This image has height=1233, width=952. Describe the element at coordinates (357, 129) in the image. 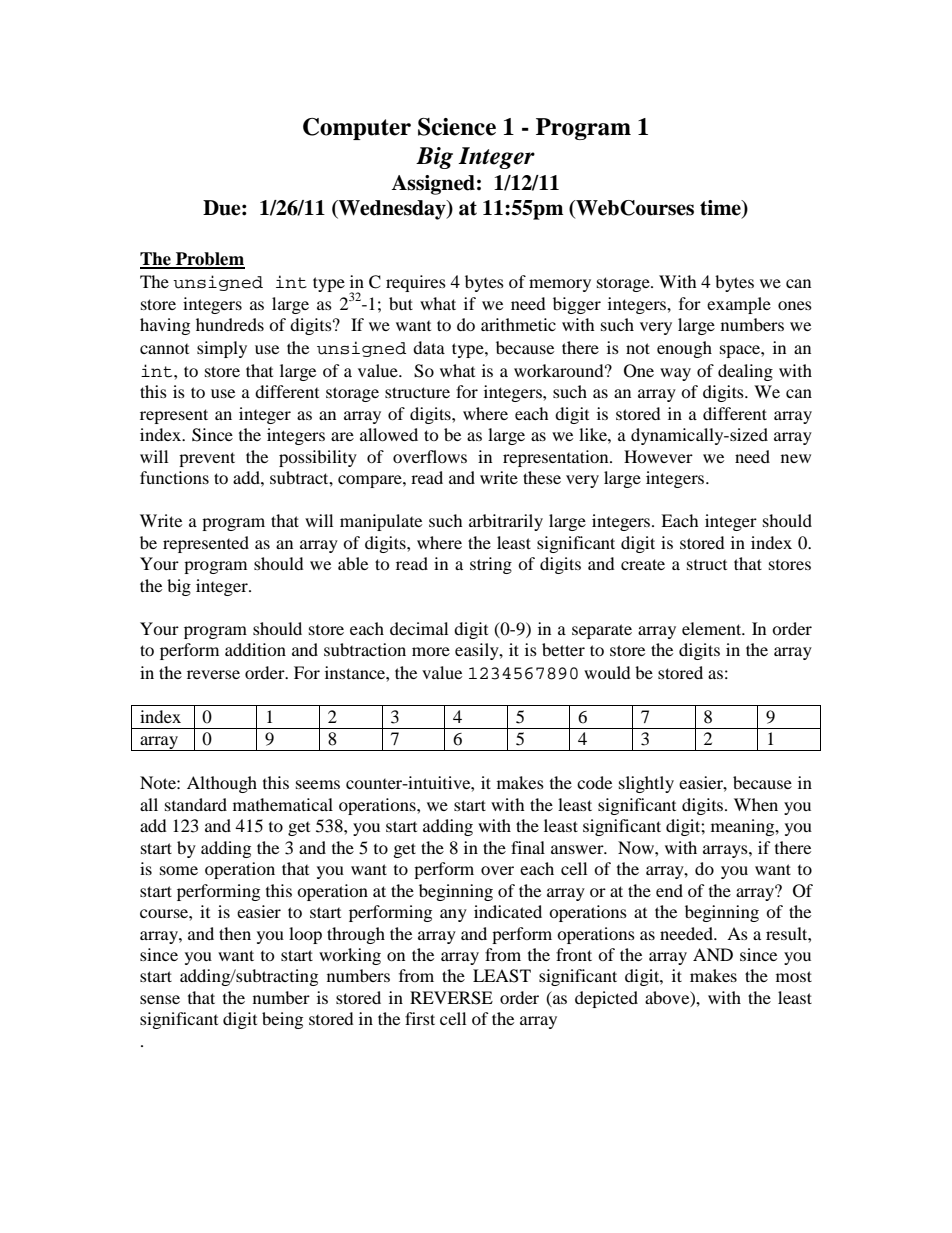

I see `Computer` at that location.
